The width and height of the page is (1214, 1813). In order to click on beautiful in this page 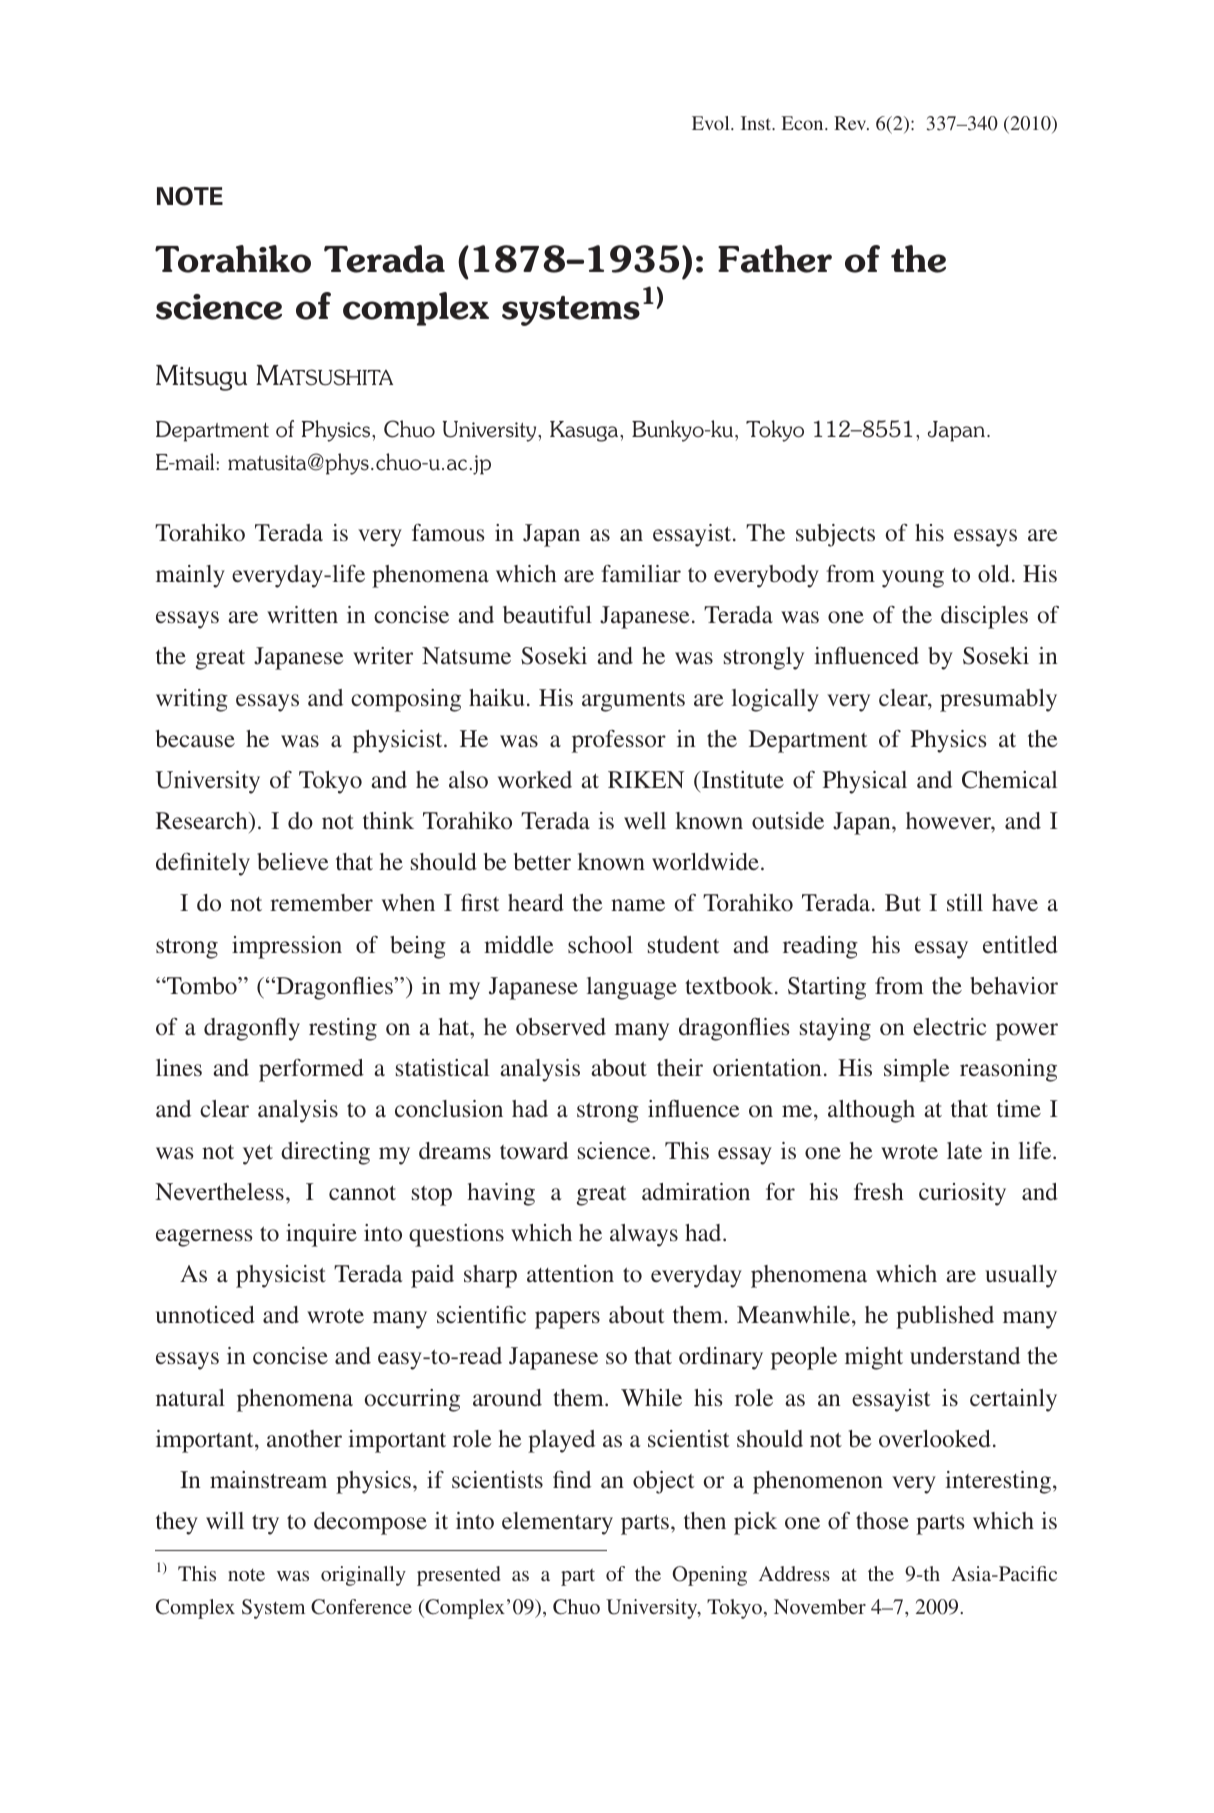, I will do `click(547, 614)`.
